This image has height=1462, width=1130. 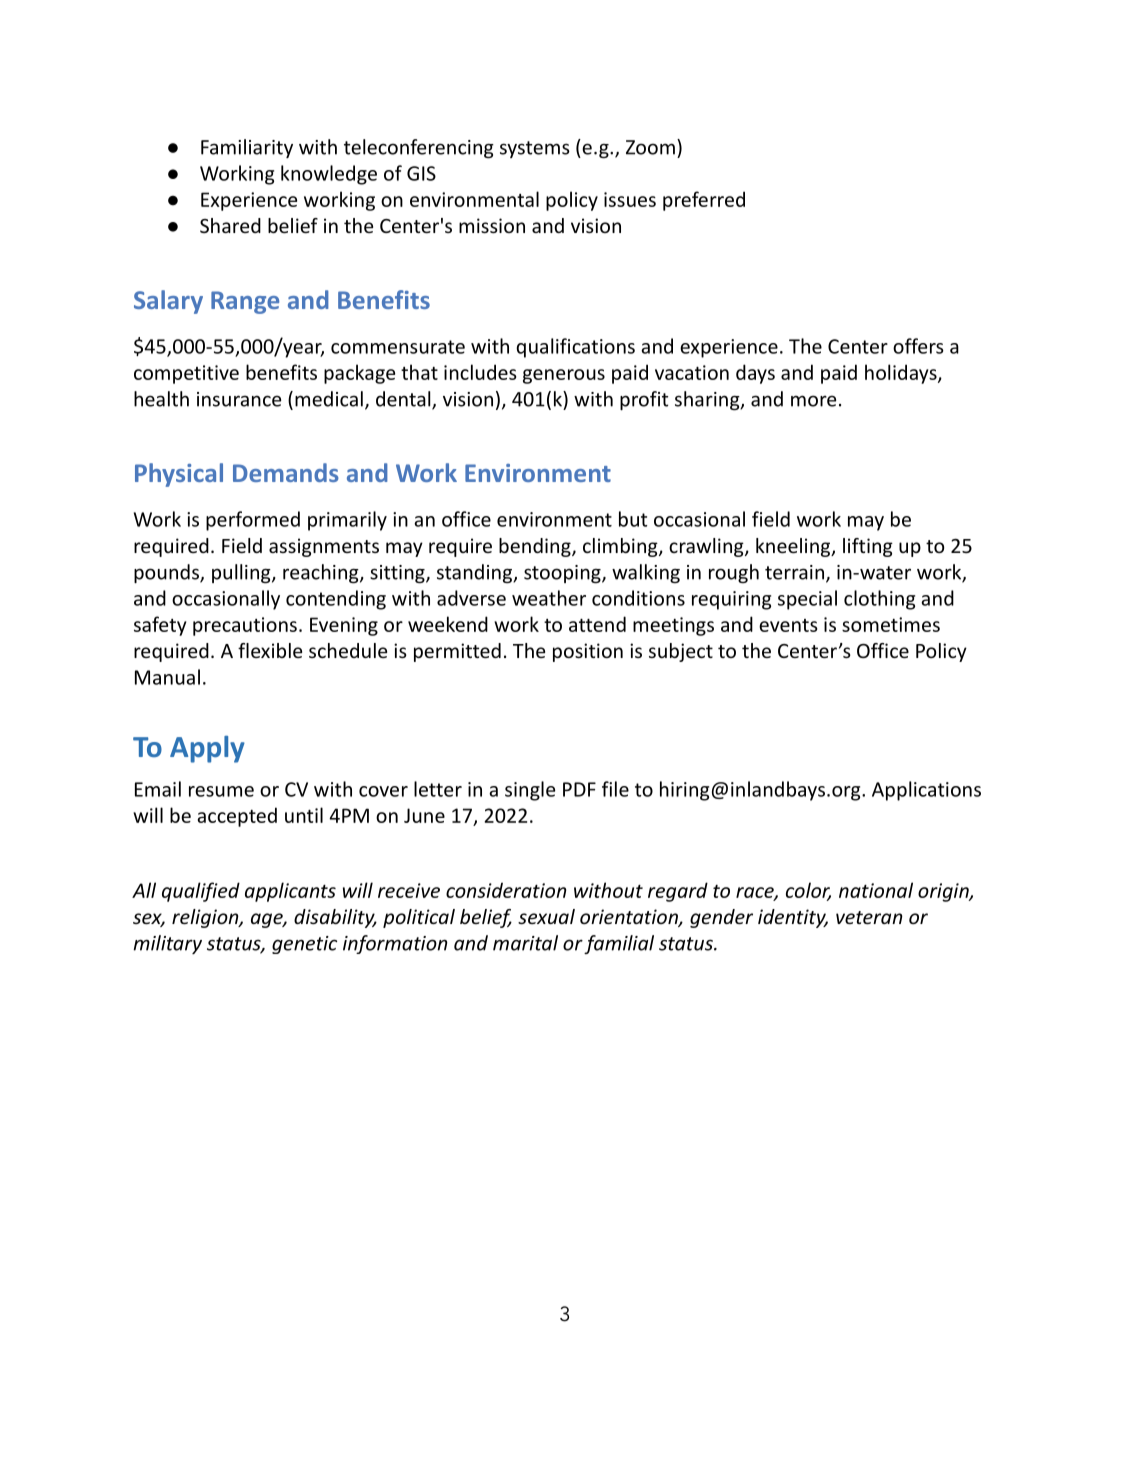 What do you see at coordinates (530, 791) in the image?
I see `single` at bounding box center [530, 791].
